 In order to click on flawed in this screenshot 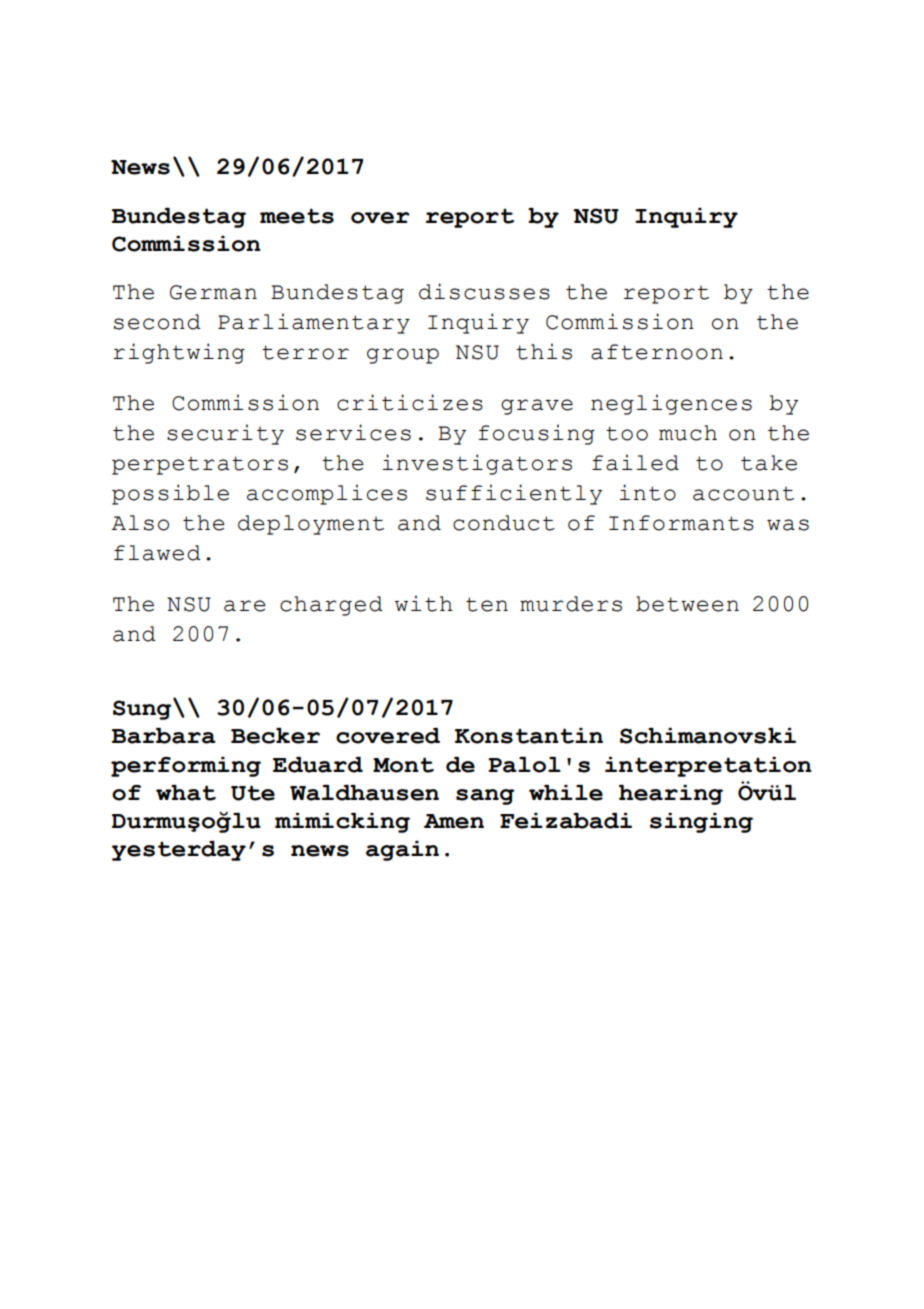, I will do `click(157, 553)`.
